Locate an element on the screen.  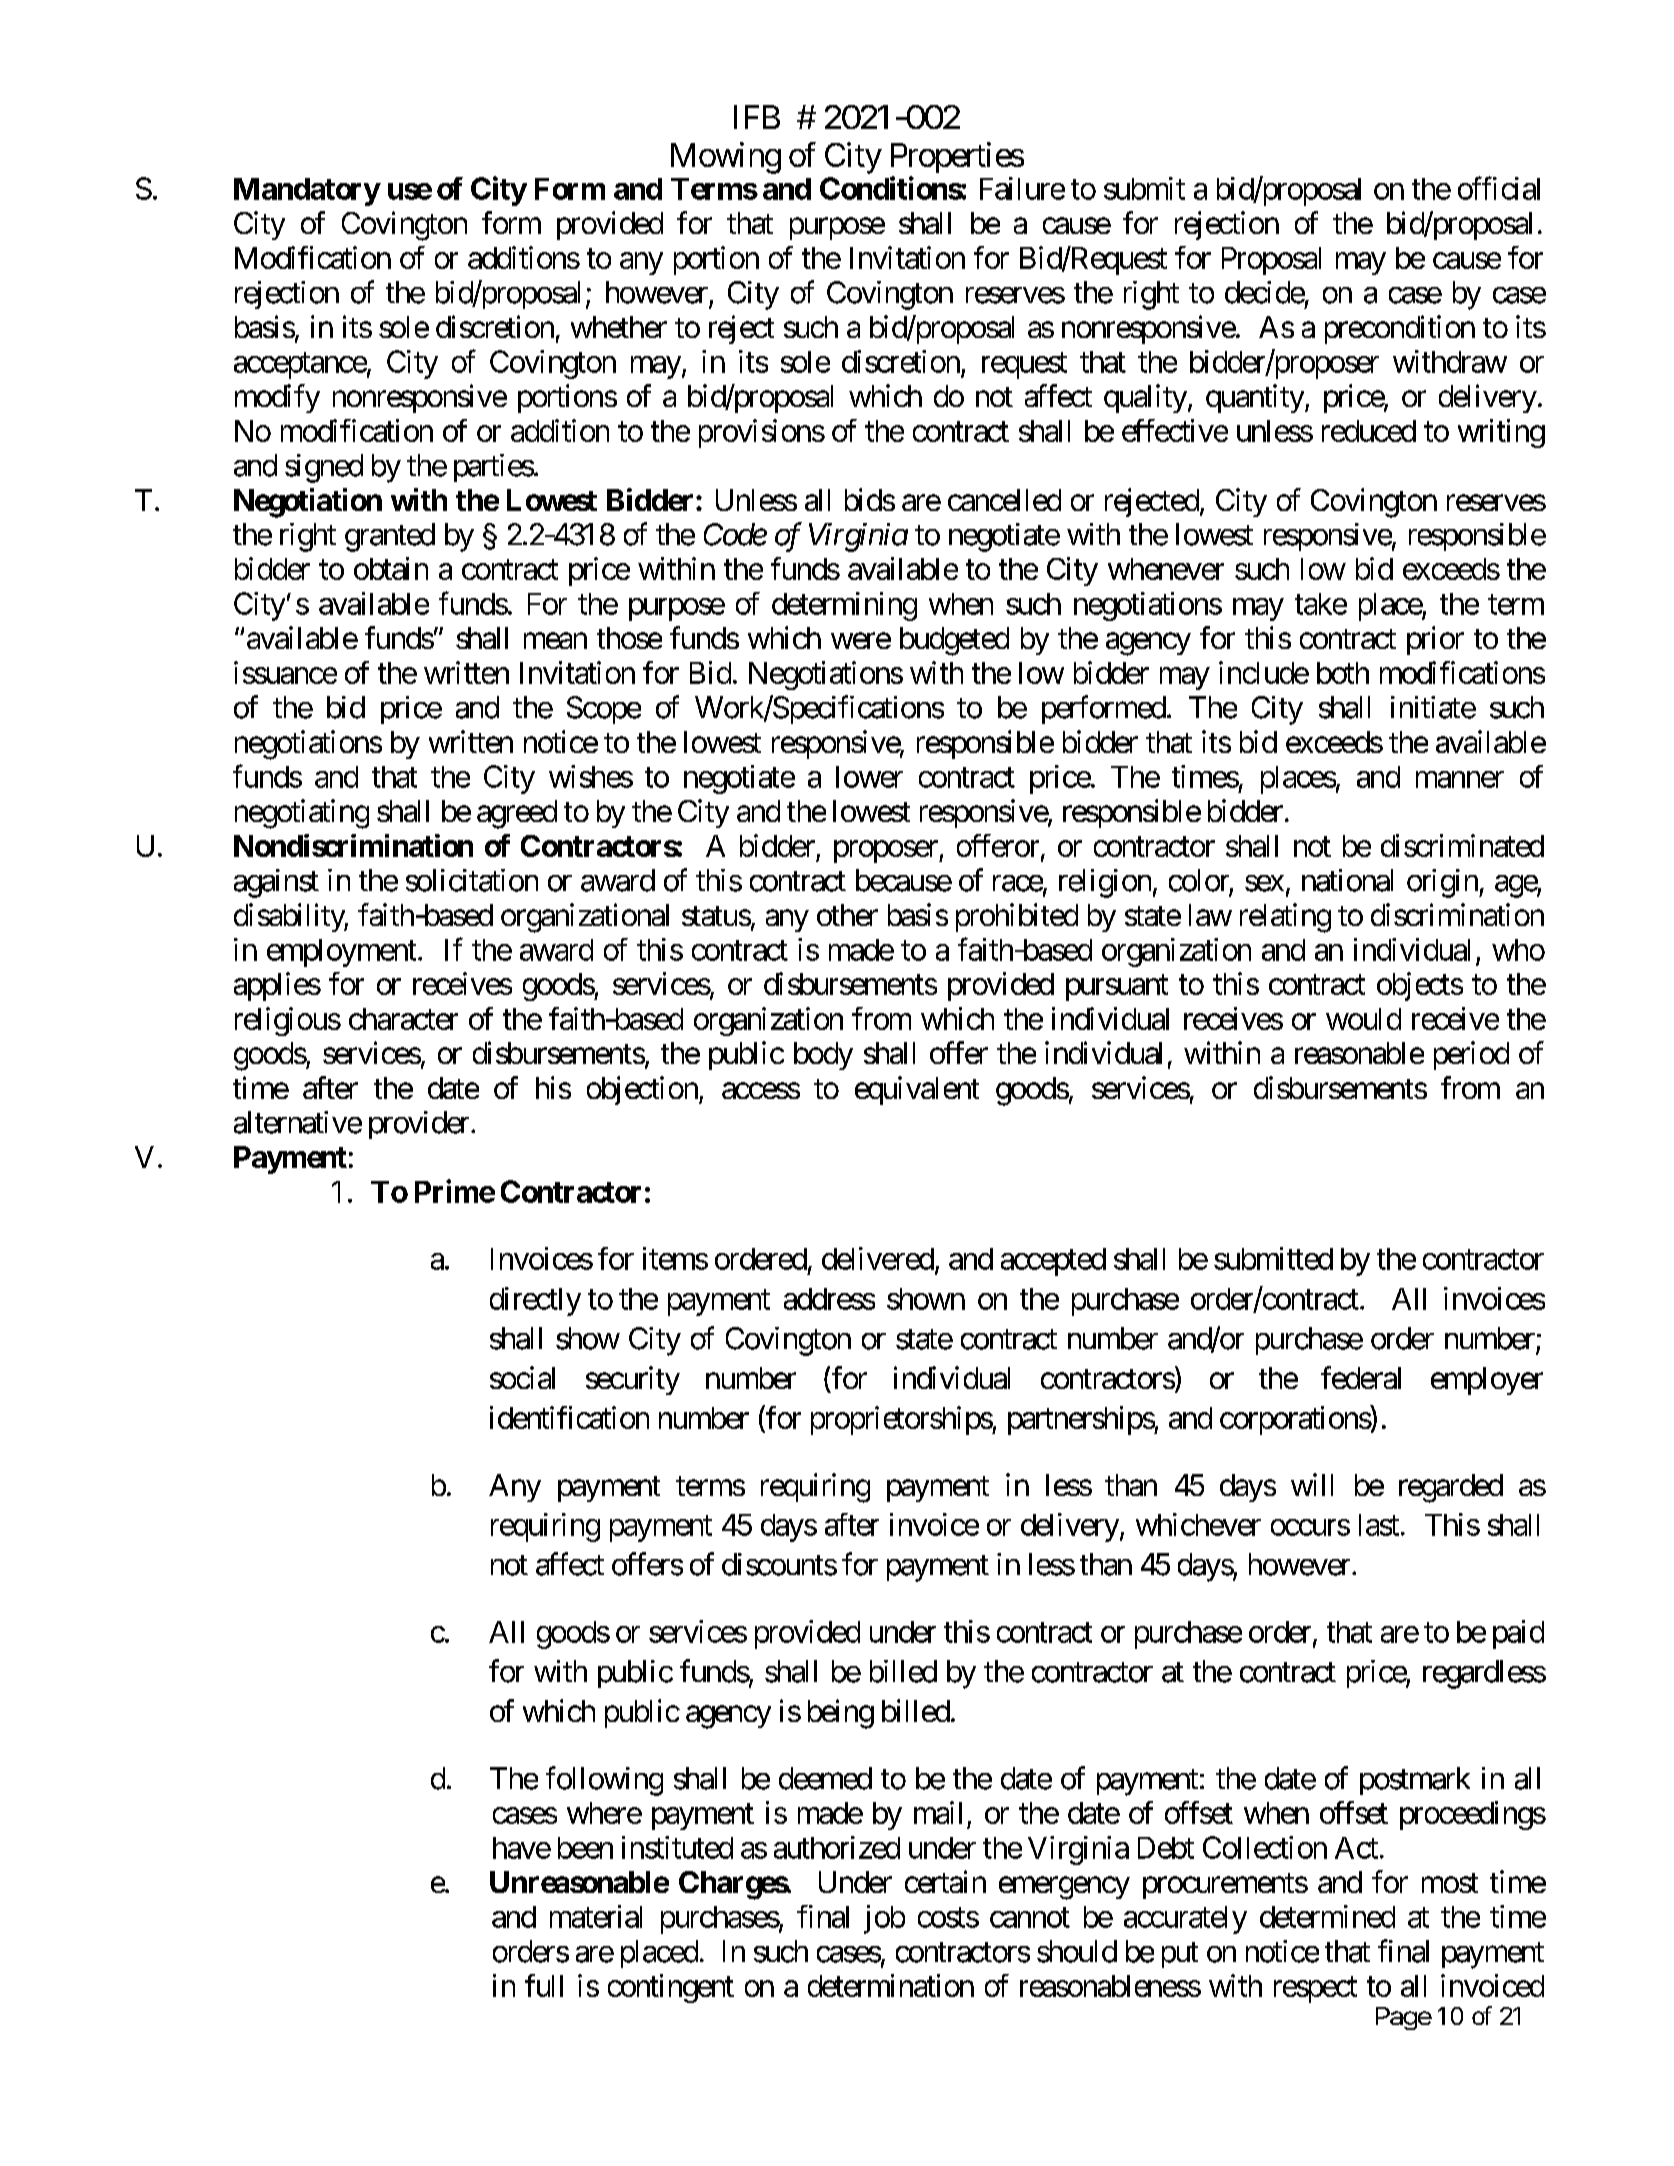
full is located at coordinates (544, 1985).
